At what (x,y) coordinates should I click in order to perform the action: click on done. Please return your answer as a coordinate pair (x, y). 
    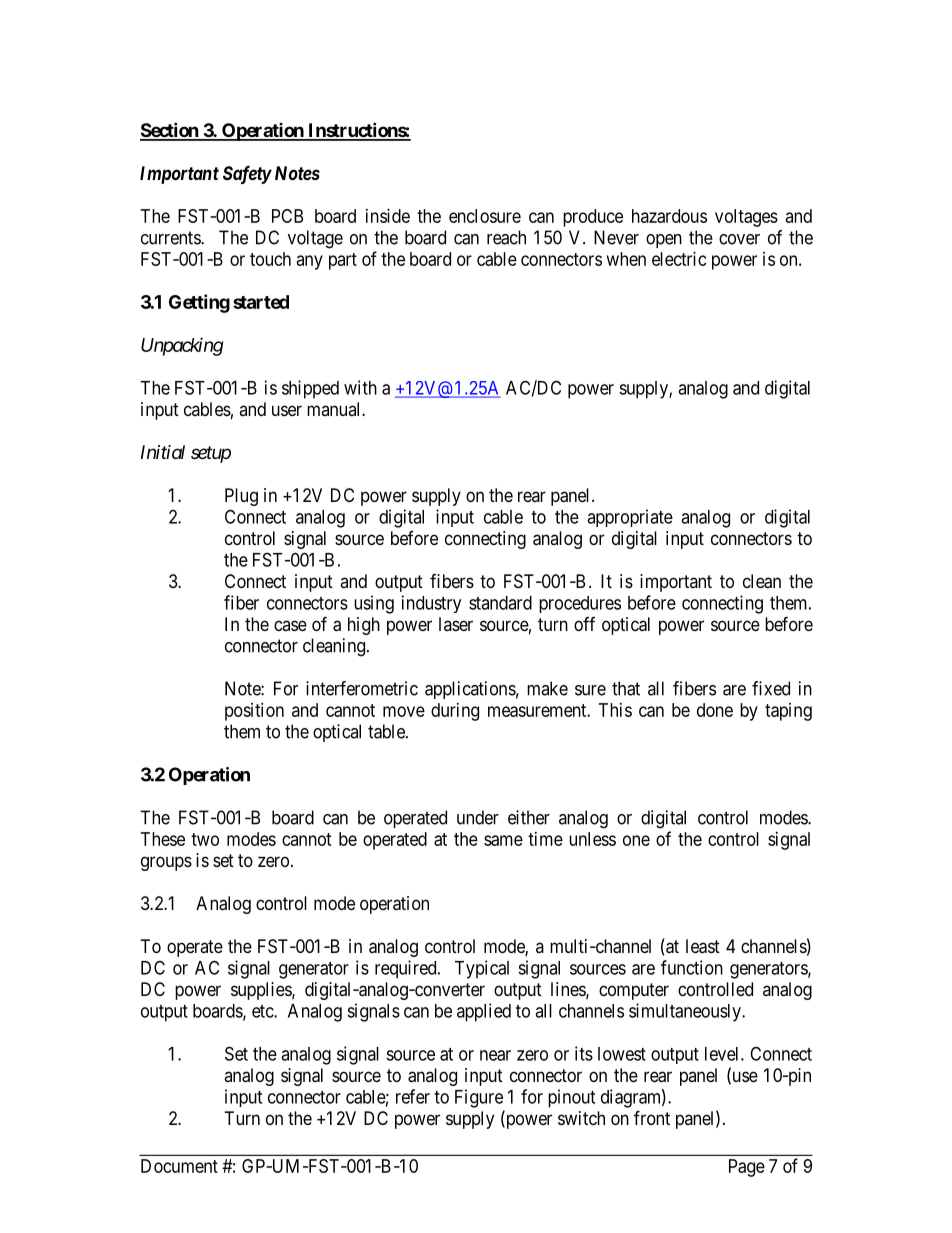
    Looking at the image, I should click on (715, 710).
